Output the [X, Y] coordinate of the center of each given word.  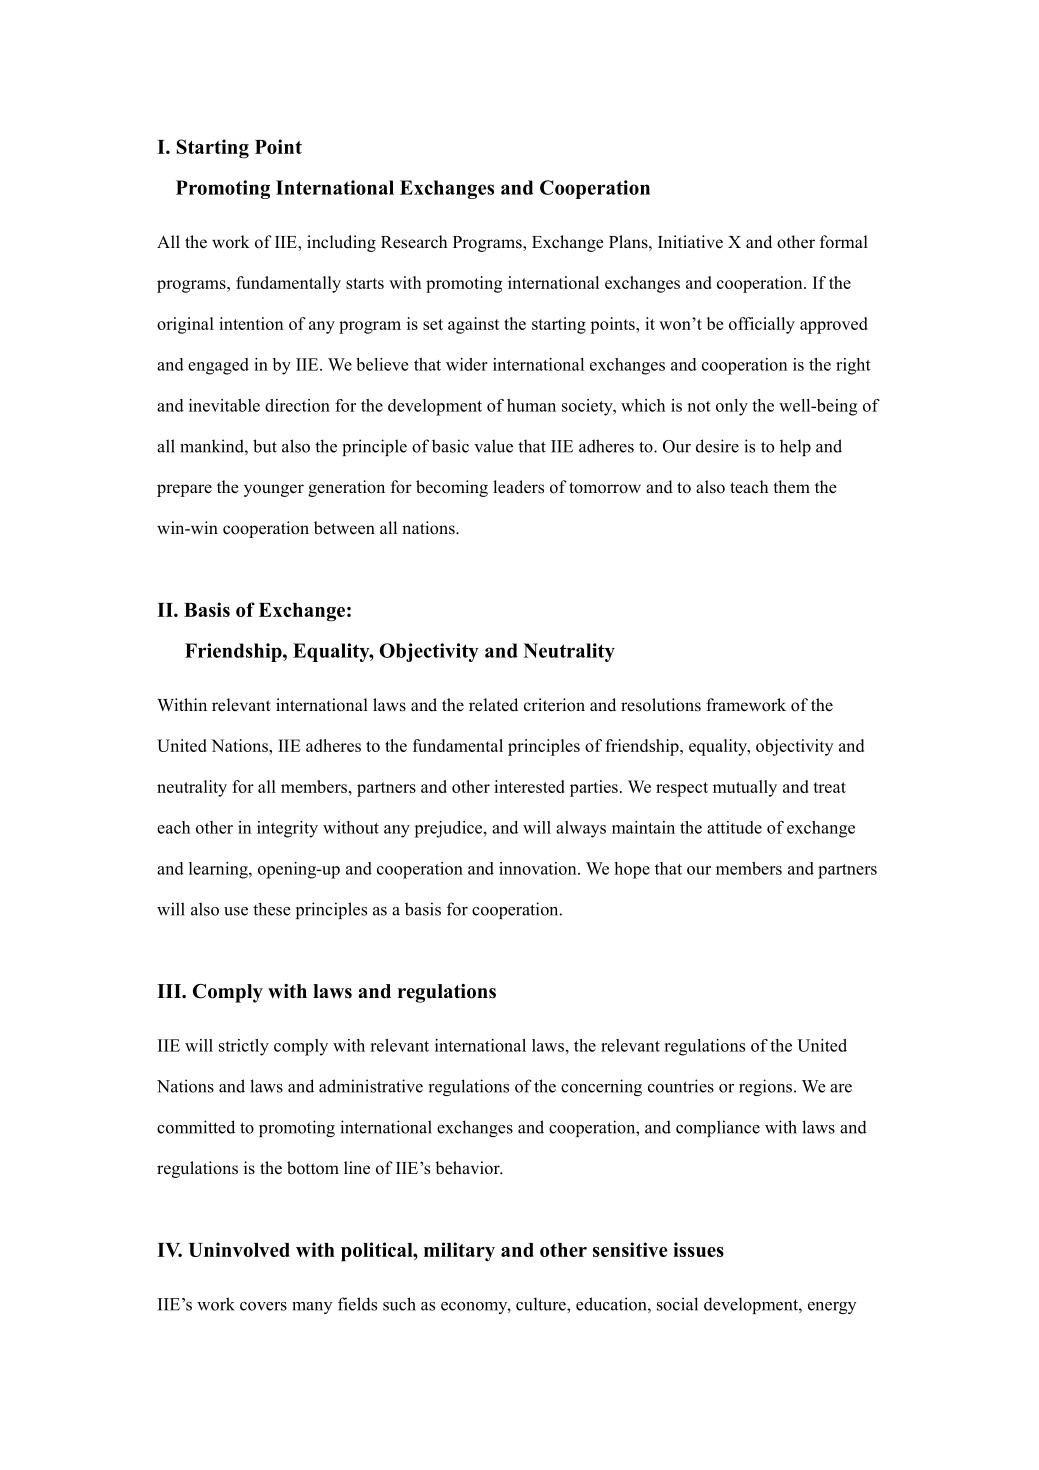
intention [251, 323]
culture [542, 1304]
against [473, 325]
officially [762, 325]
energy [832, 1308]
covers [263, 1306]
